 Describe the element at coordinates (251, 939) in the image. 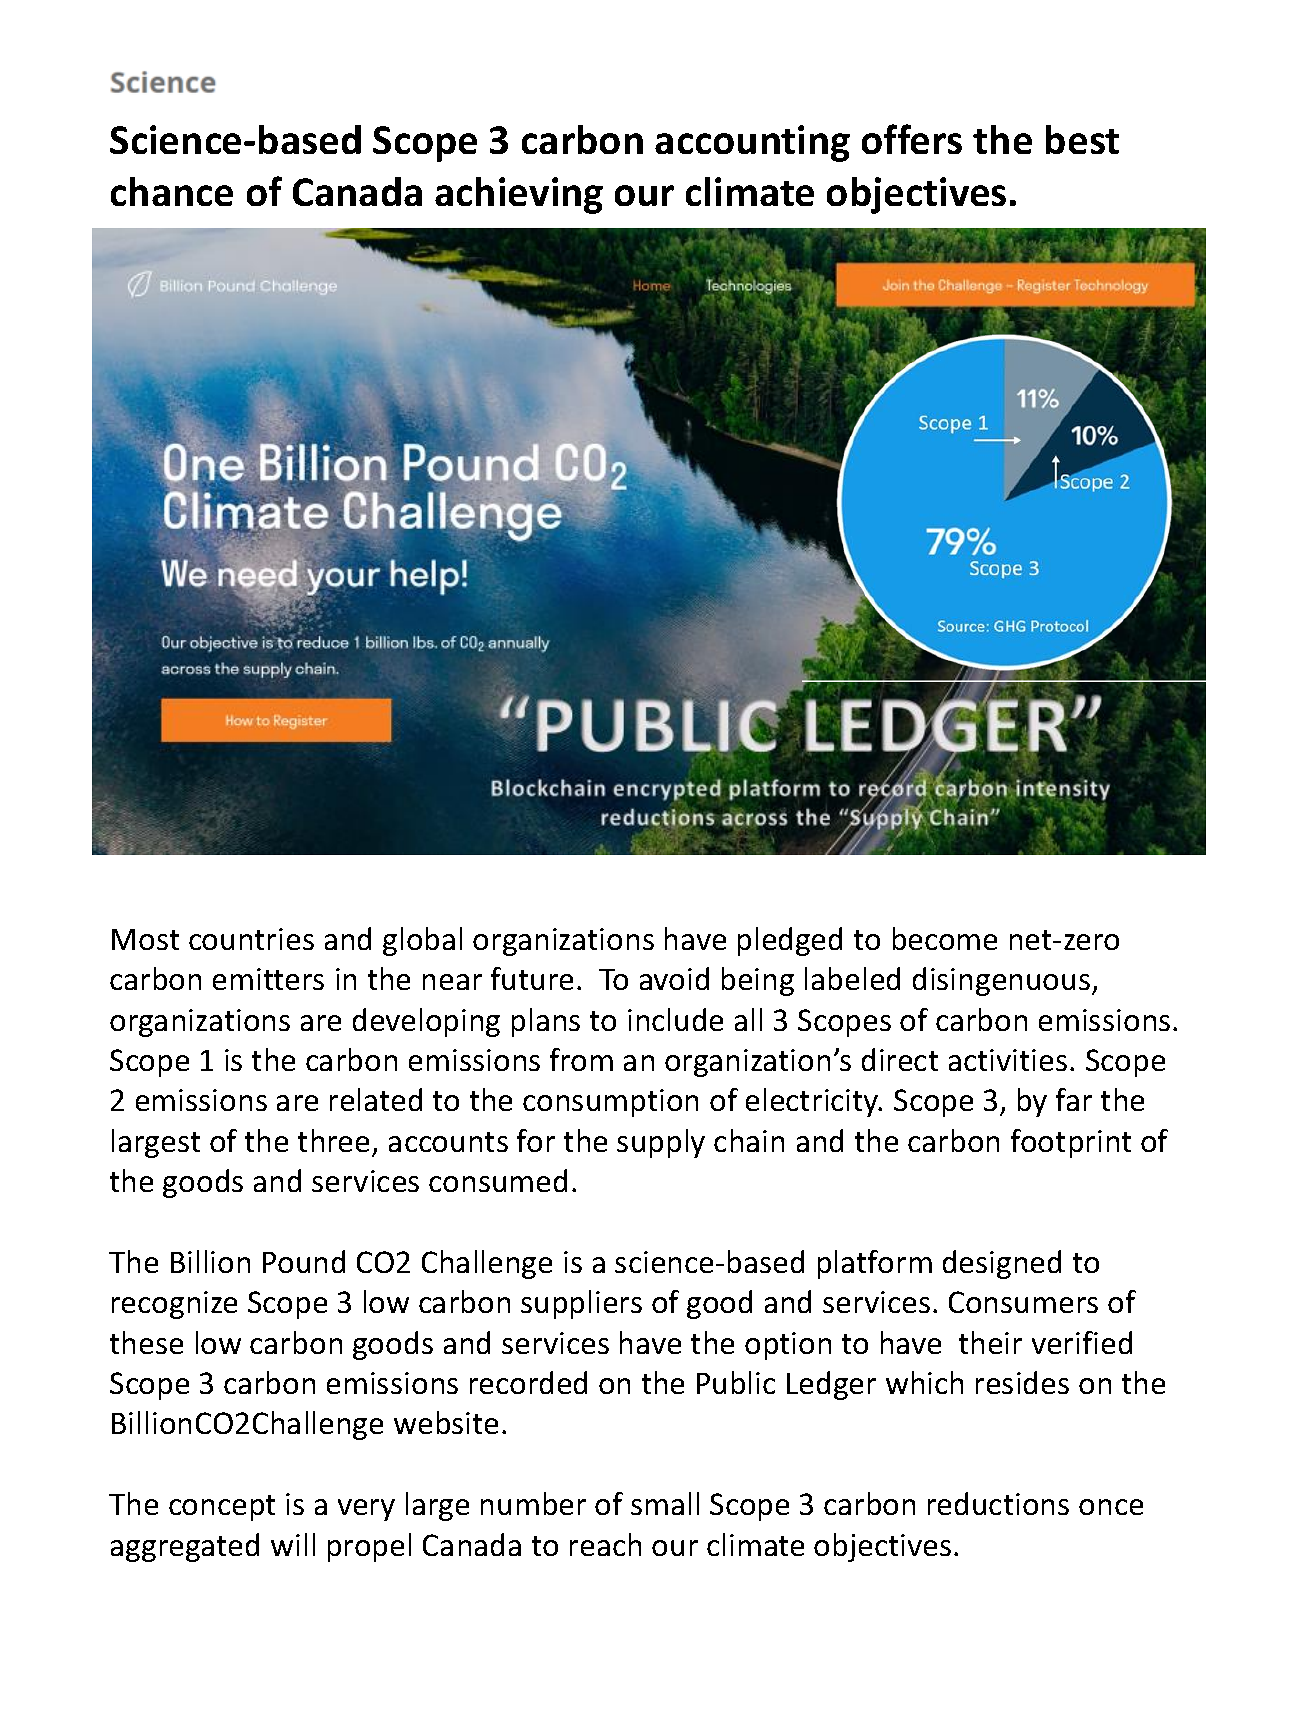

I see `countries` at that location.
